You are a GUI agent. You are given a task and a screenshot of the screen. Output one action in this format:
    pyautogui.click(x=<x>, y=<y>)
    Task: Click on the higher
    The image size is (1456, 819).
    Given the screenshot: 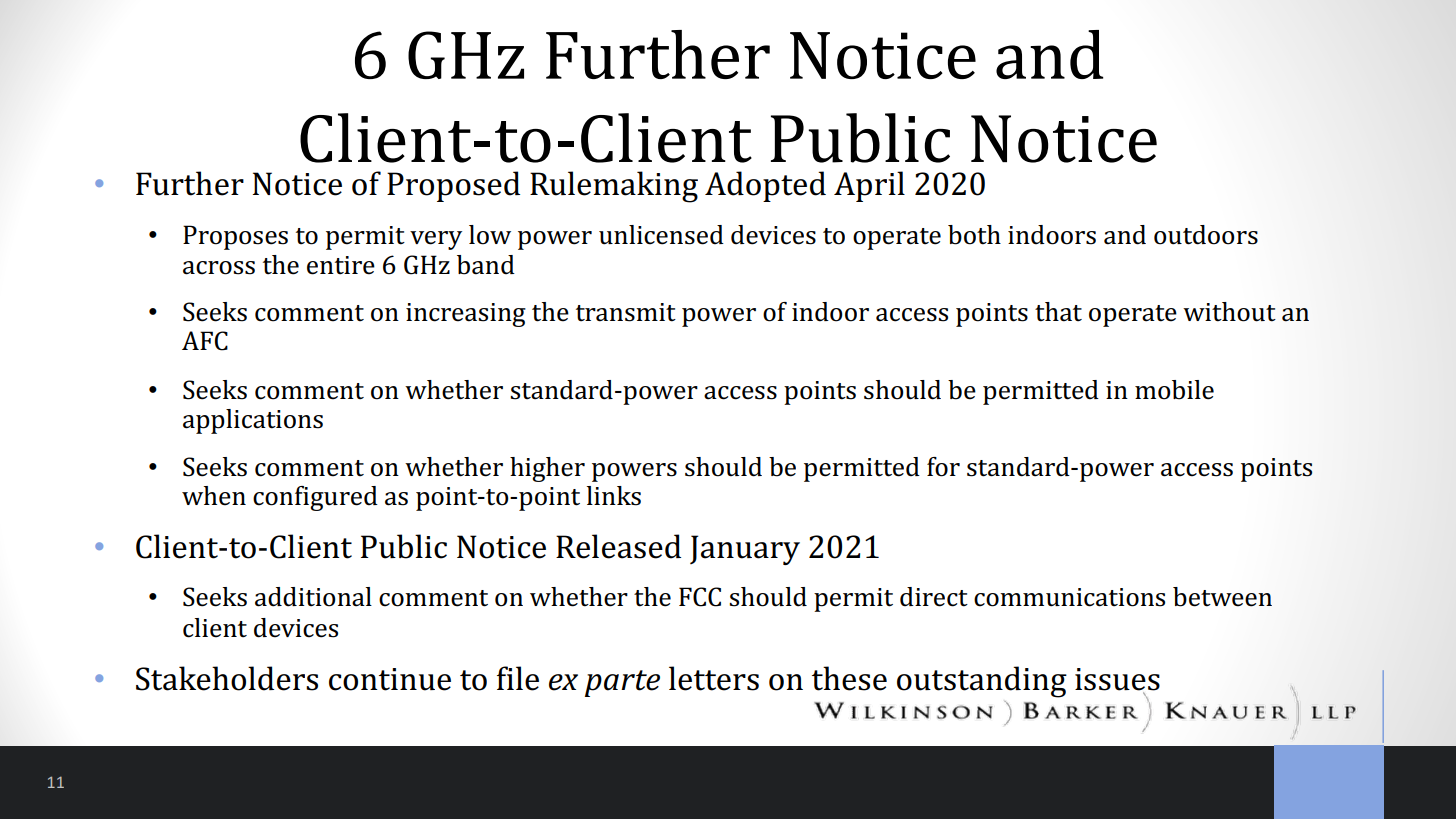 What is the action you would take?
    pyautogui.click(x=547, y=469)
